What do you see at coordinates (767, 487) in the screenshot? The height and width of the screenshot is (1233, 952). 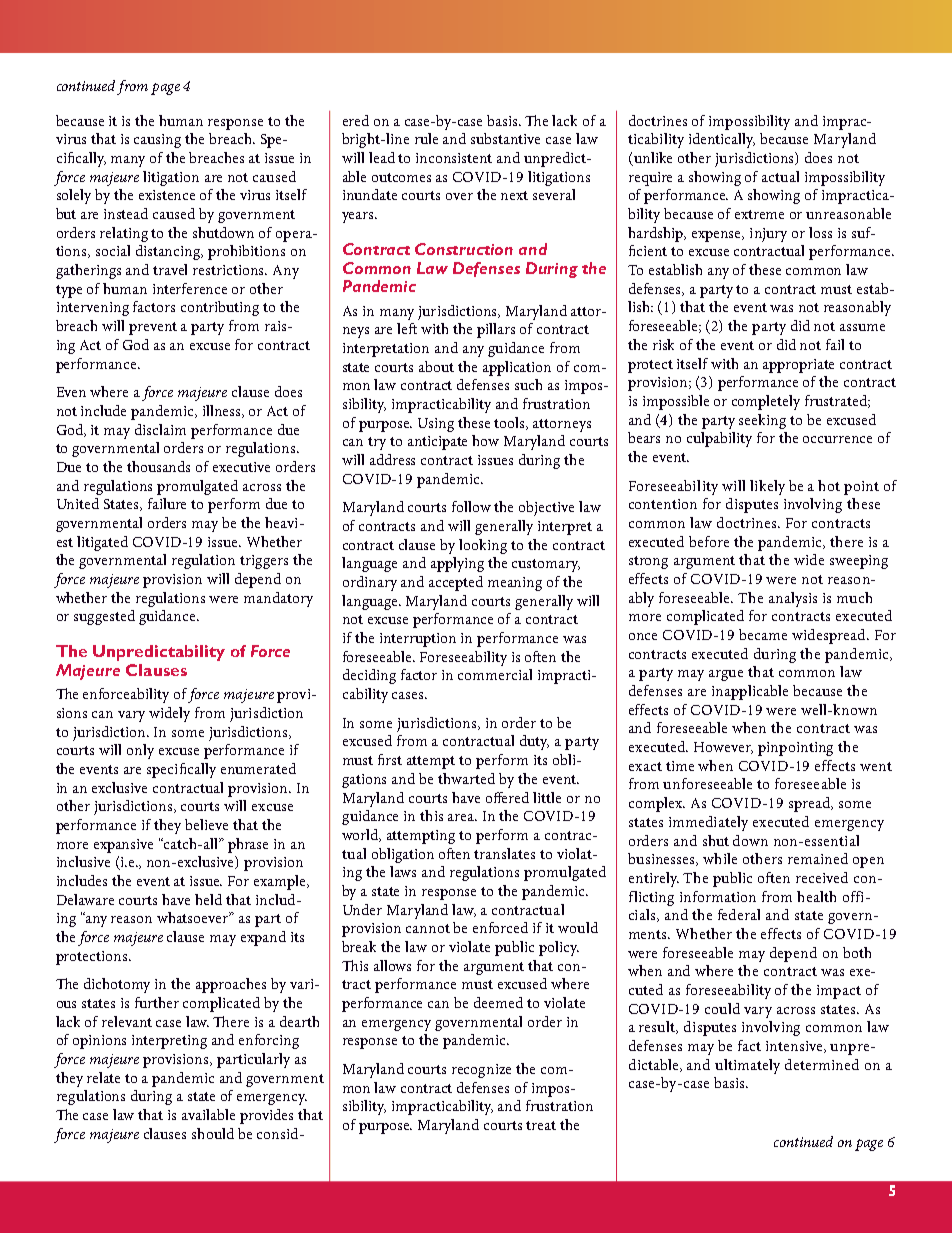 I see `likely` at bounding box center [767, 487].
